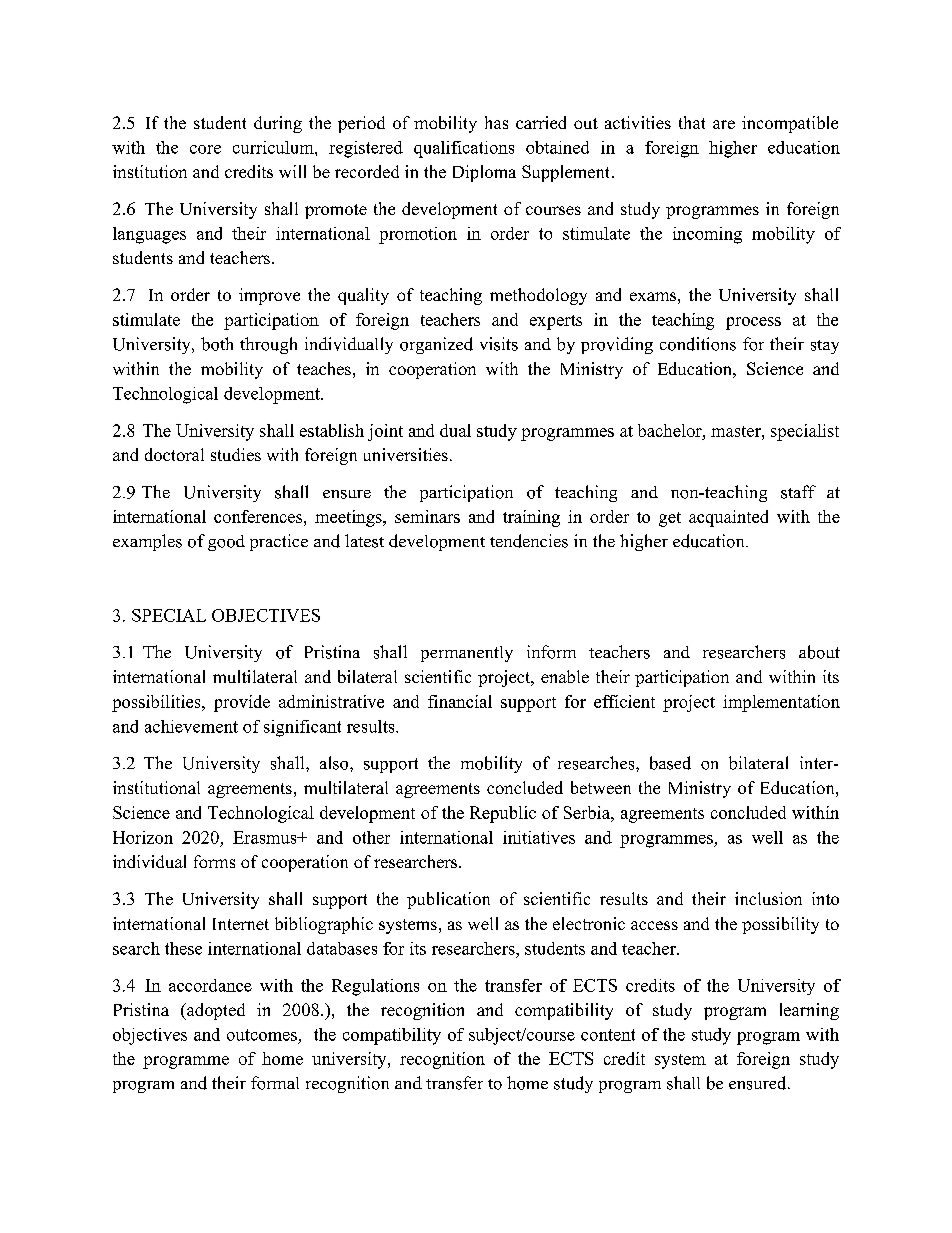 Image resolution: width=952 pixels, height=1233 pixels. Describe the element at coordinates (781, 703) in the screenshot. I see `implementation` at that location.
